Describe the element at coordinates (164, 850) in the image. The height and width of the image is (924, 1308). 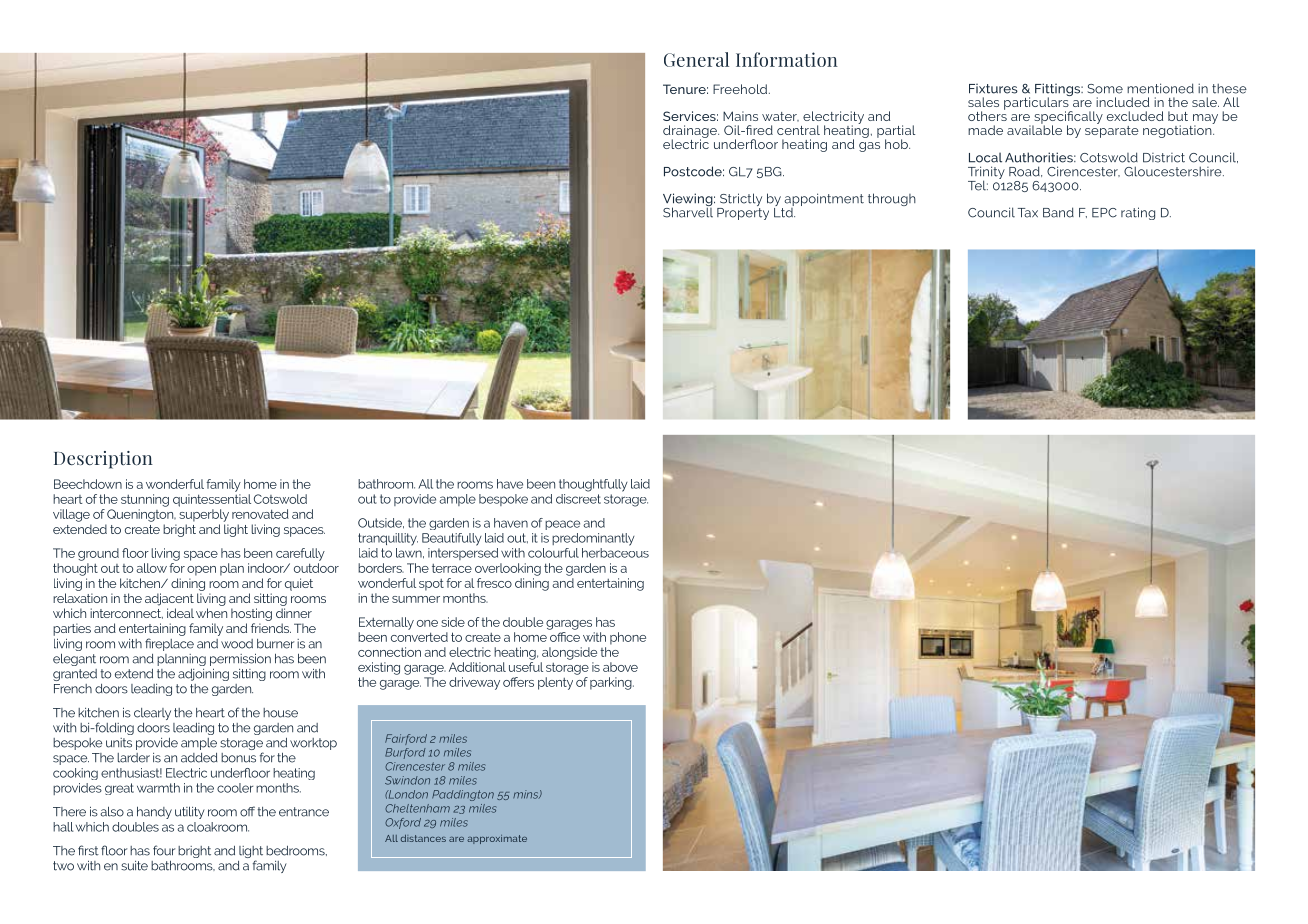
I see `four` at that location.
